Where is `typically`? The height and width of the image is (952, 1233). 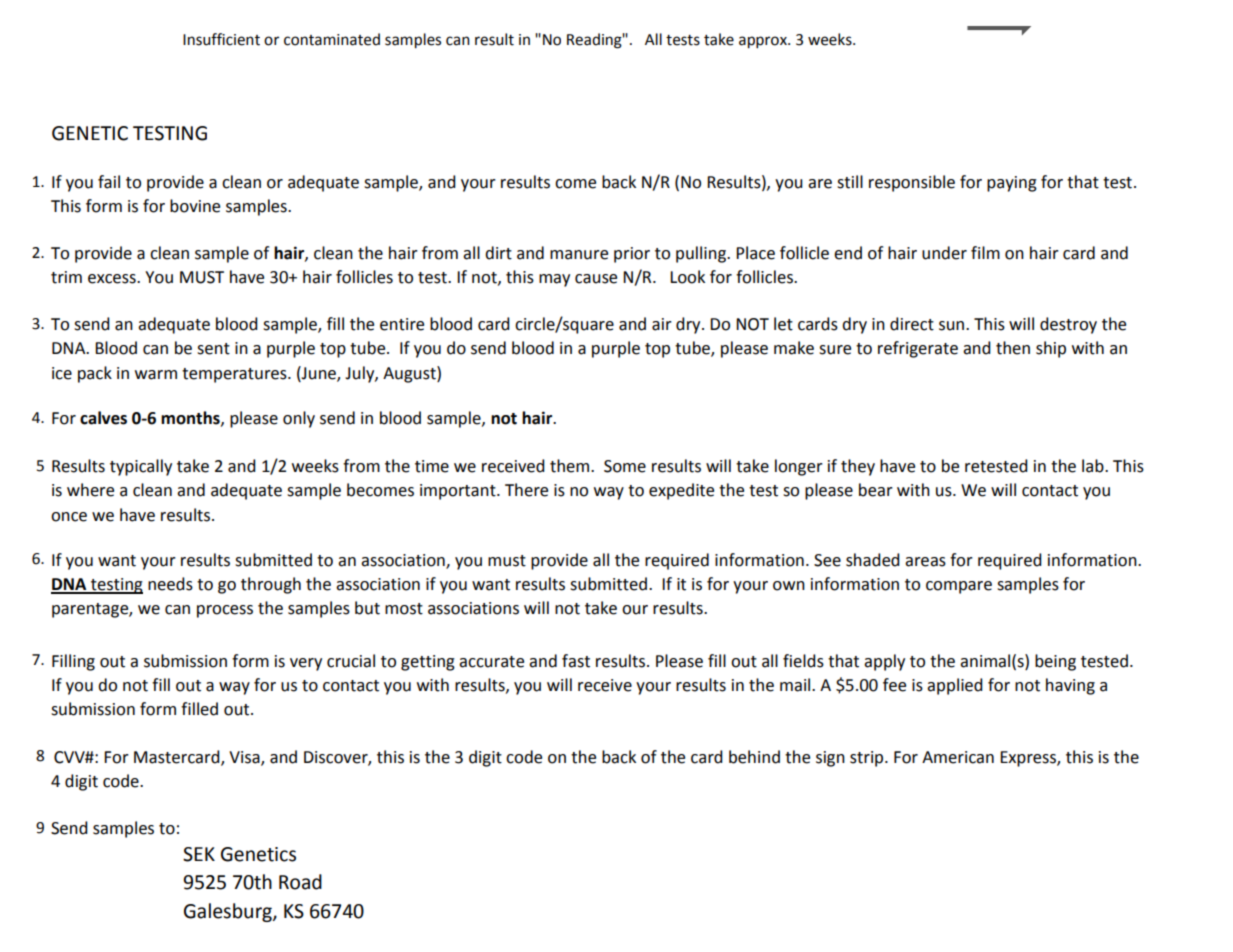
typically is located at coordinates (141, 467).
